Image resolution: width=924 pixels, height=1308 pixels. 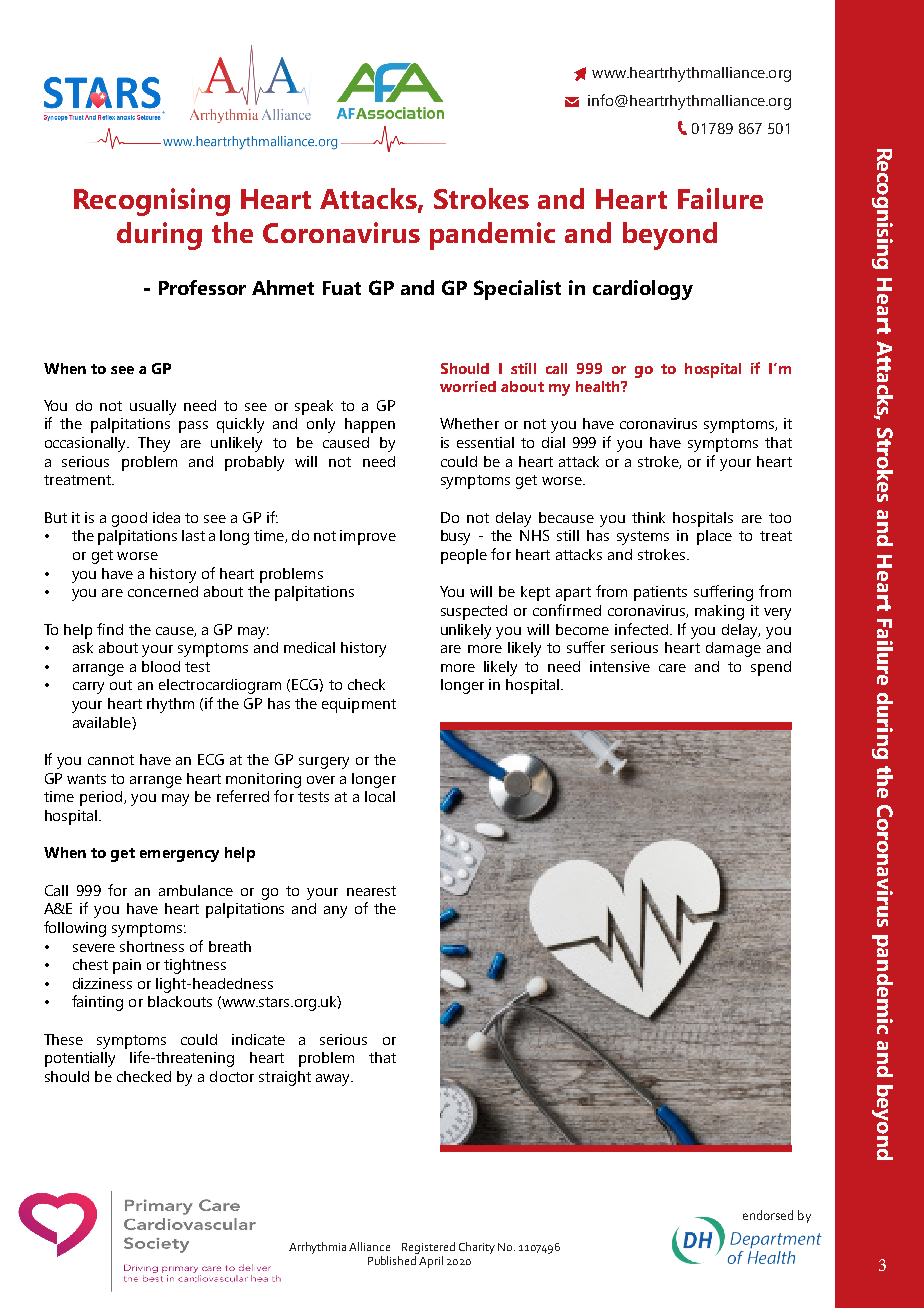 I want to click on busy, so click(x=455, y=537).
